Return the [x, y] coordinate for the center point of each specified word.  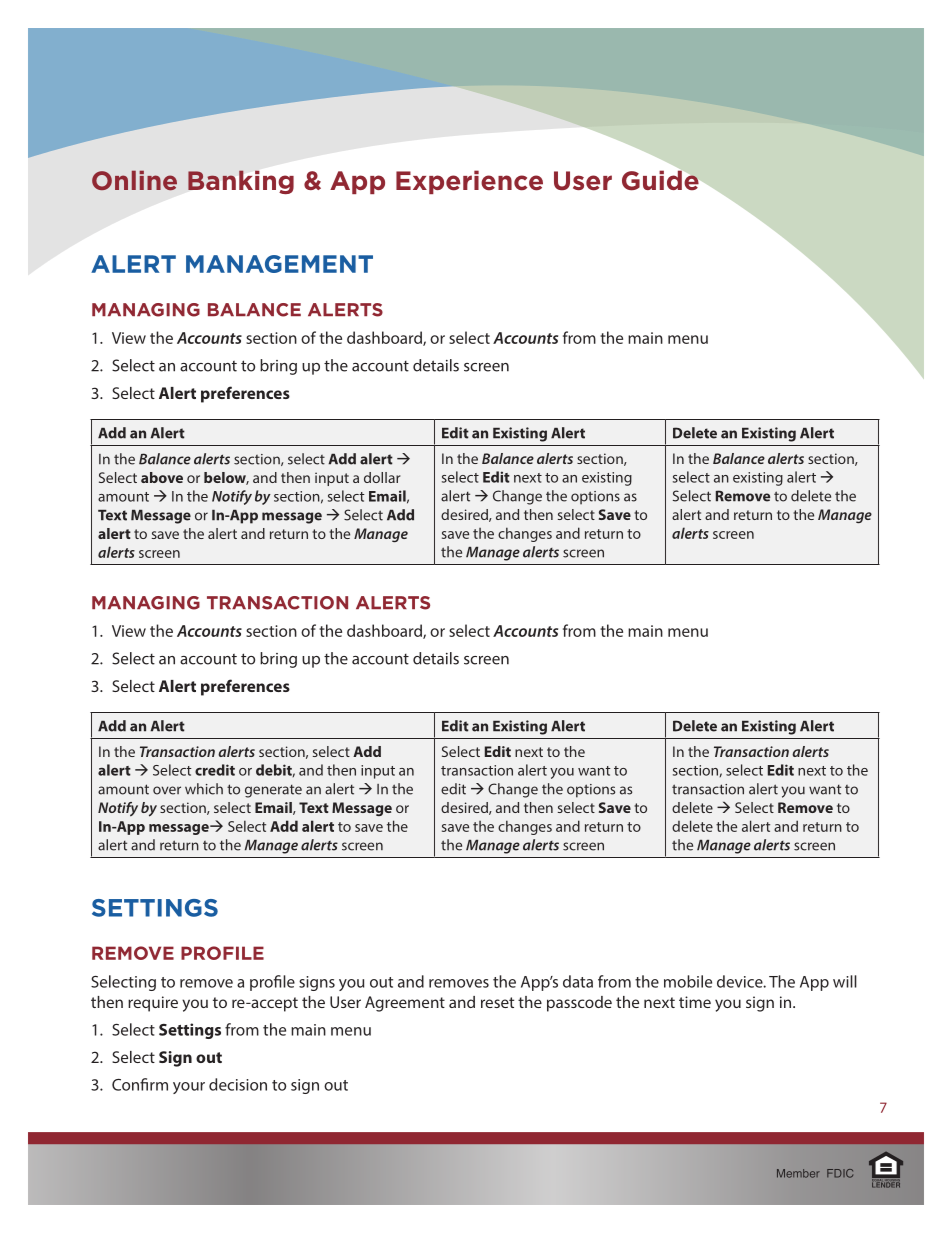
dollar [382, 477]
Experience [469, 182]
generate [273, 791]
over [167, 790]
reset [497, 1002]
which [204, 789]
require [153, 1004]
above [162, 477]
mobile [688, 981]
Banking [241, 182]
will [845, 981]
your [189, 1088]
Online [134, 180]
